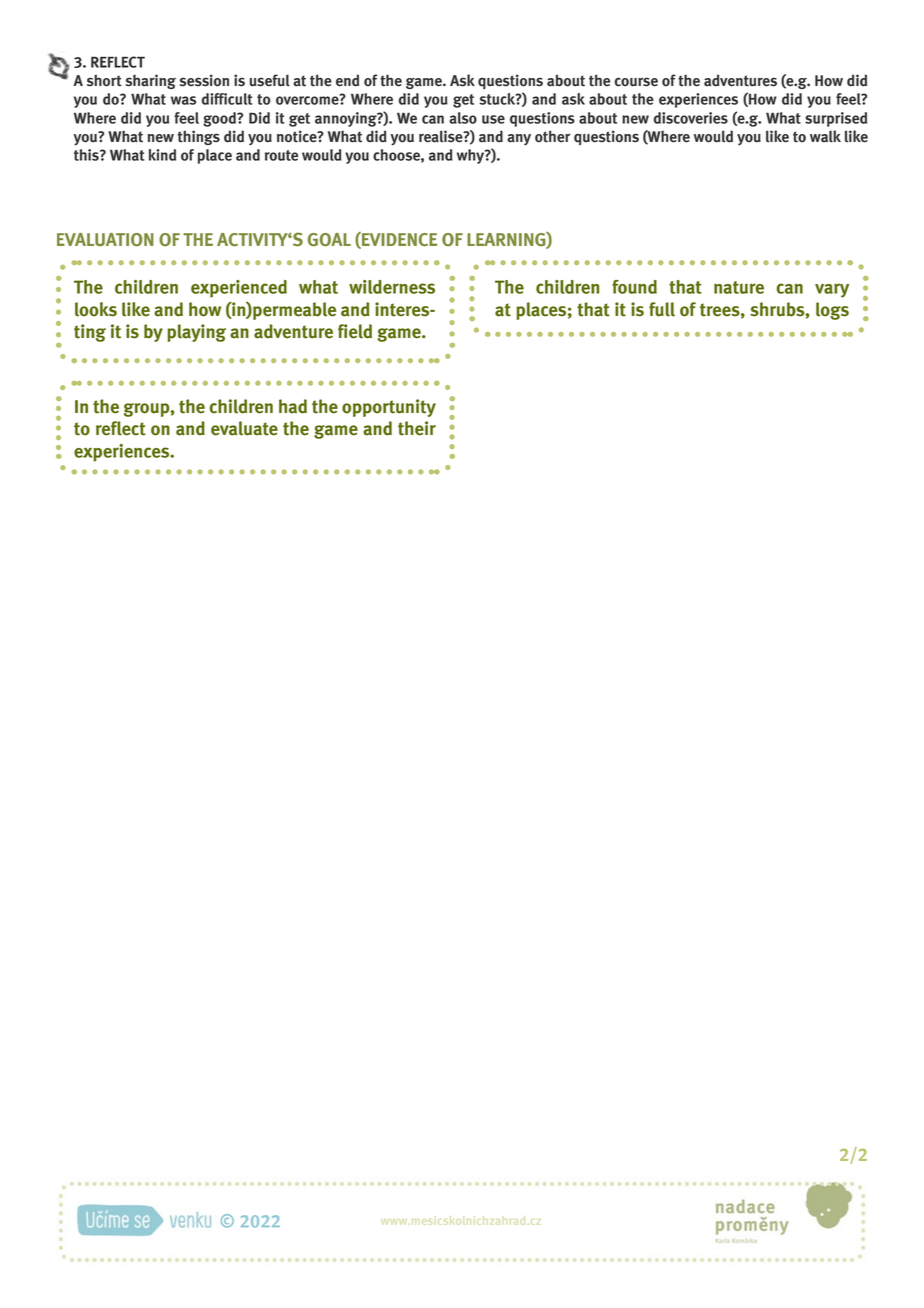 This page has height=1308, width=924. I want to click on evaluate, so click(244, 428).
